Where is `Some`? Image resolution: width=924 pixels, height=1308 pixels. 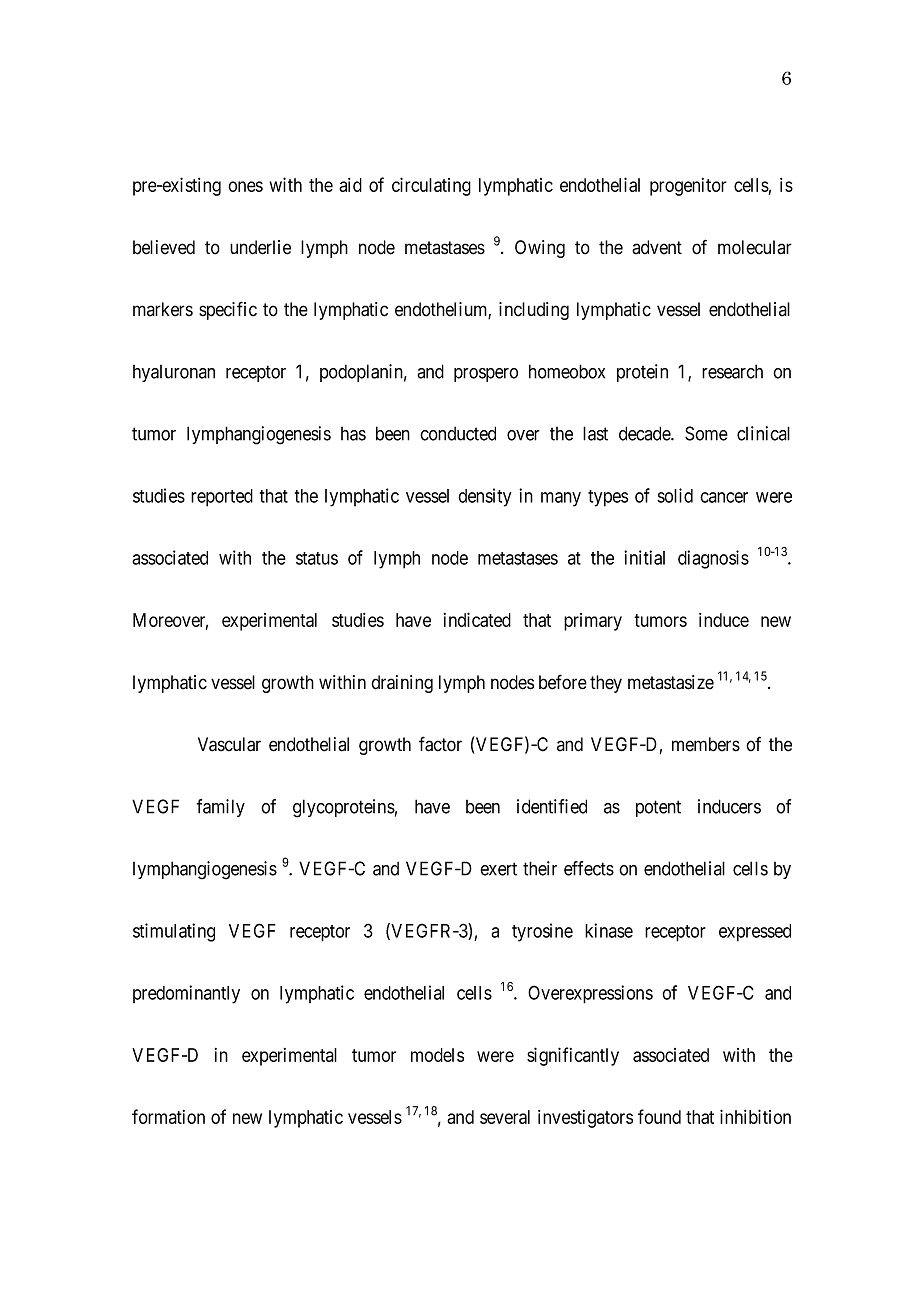 Some is located at coordinates (706, 433).
